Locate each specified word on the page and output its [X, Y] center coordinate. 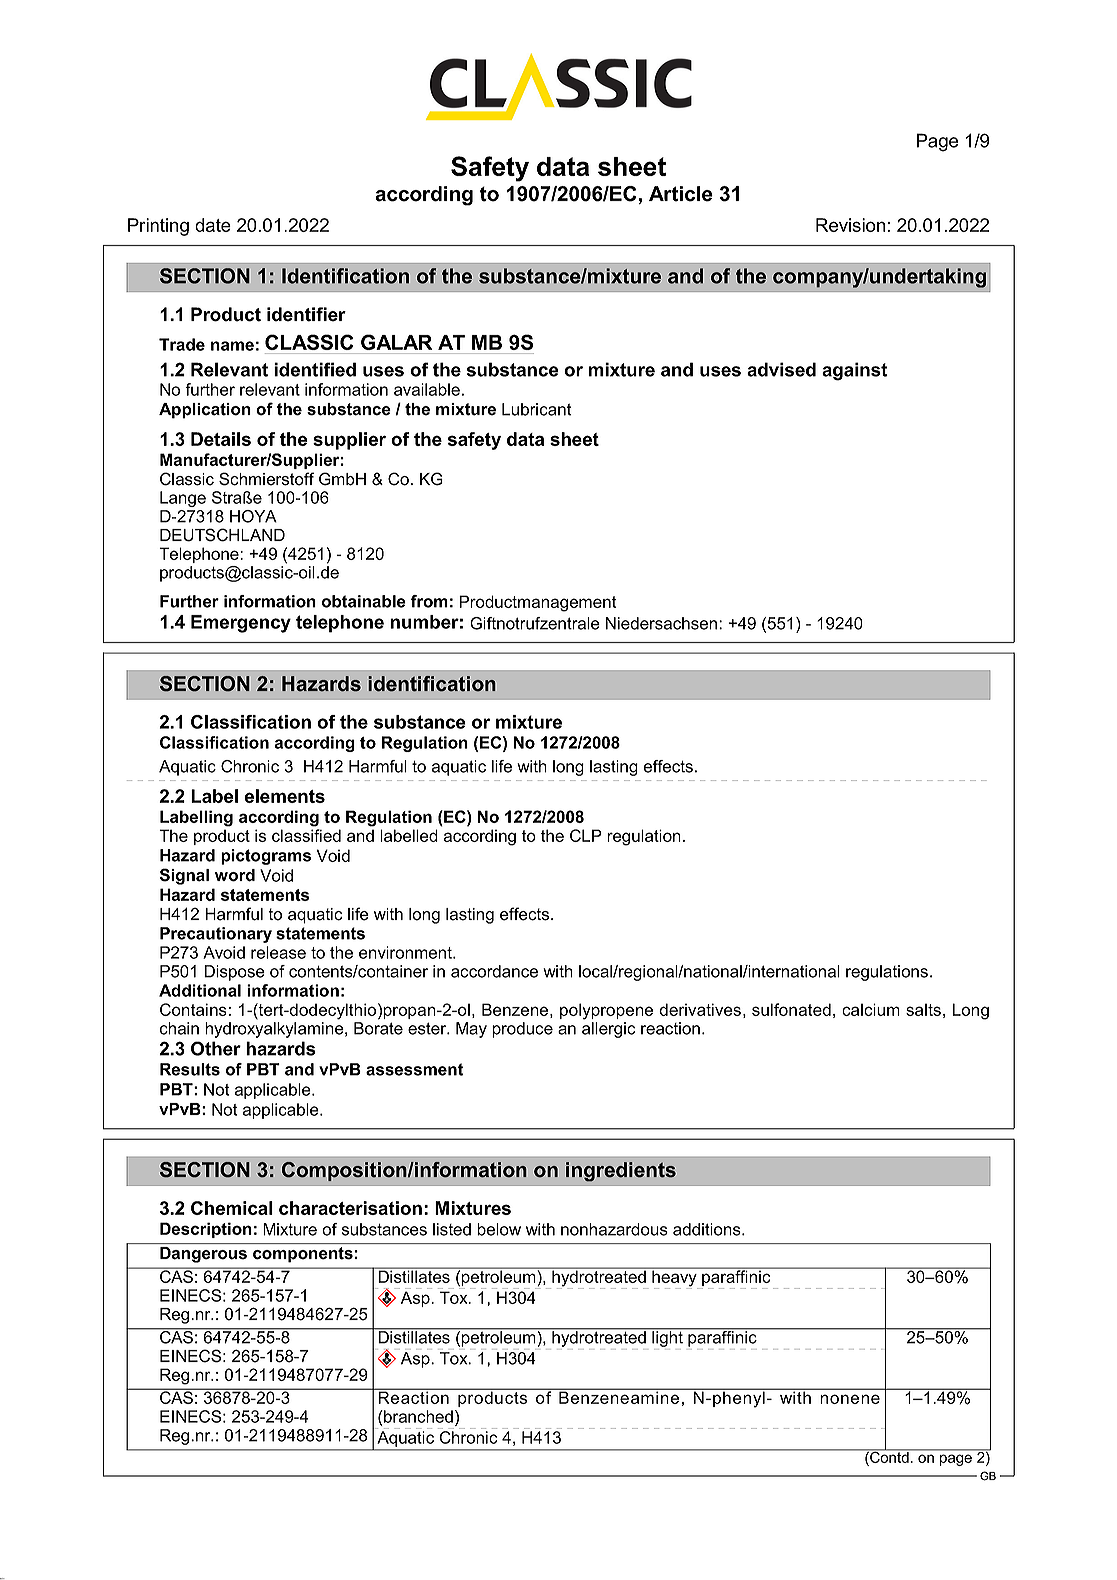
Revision [850, 225]
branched [417, 1416]
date [213, 225]
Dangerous [203, 1255]
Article [681, 194]
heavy [674, 1278]
